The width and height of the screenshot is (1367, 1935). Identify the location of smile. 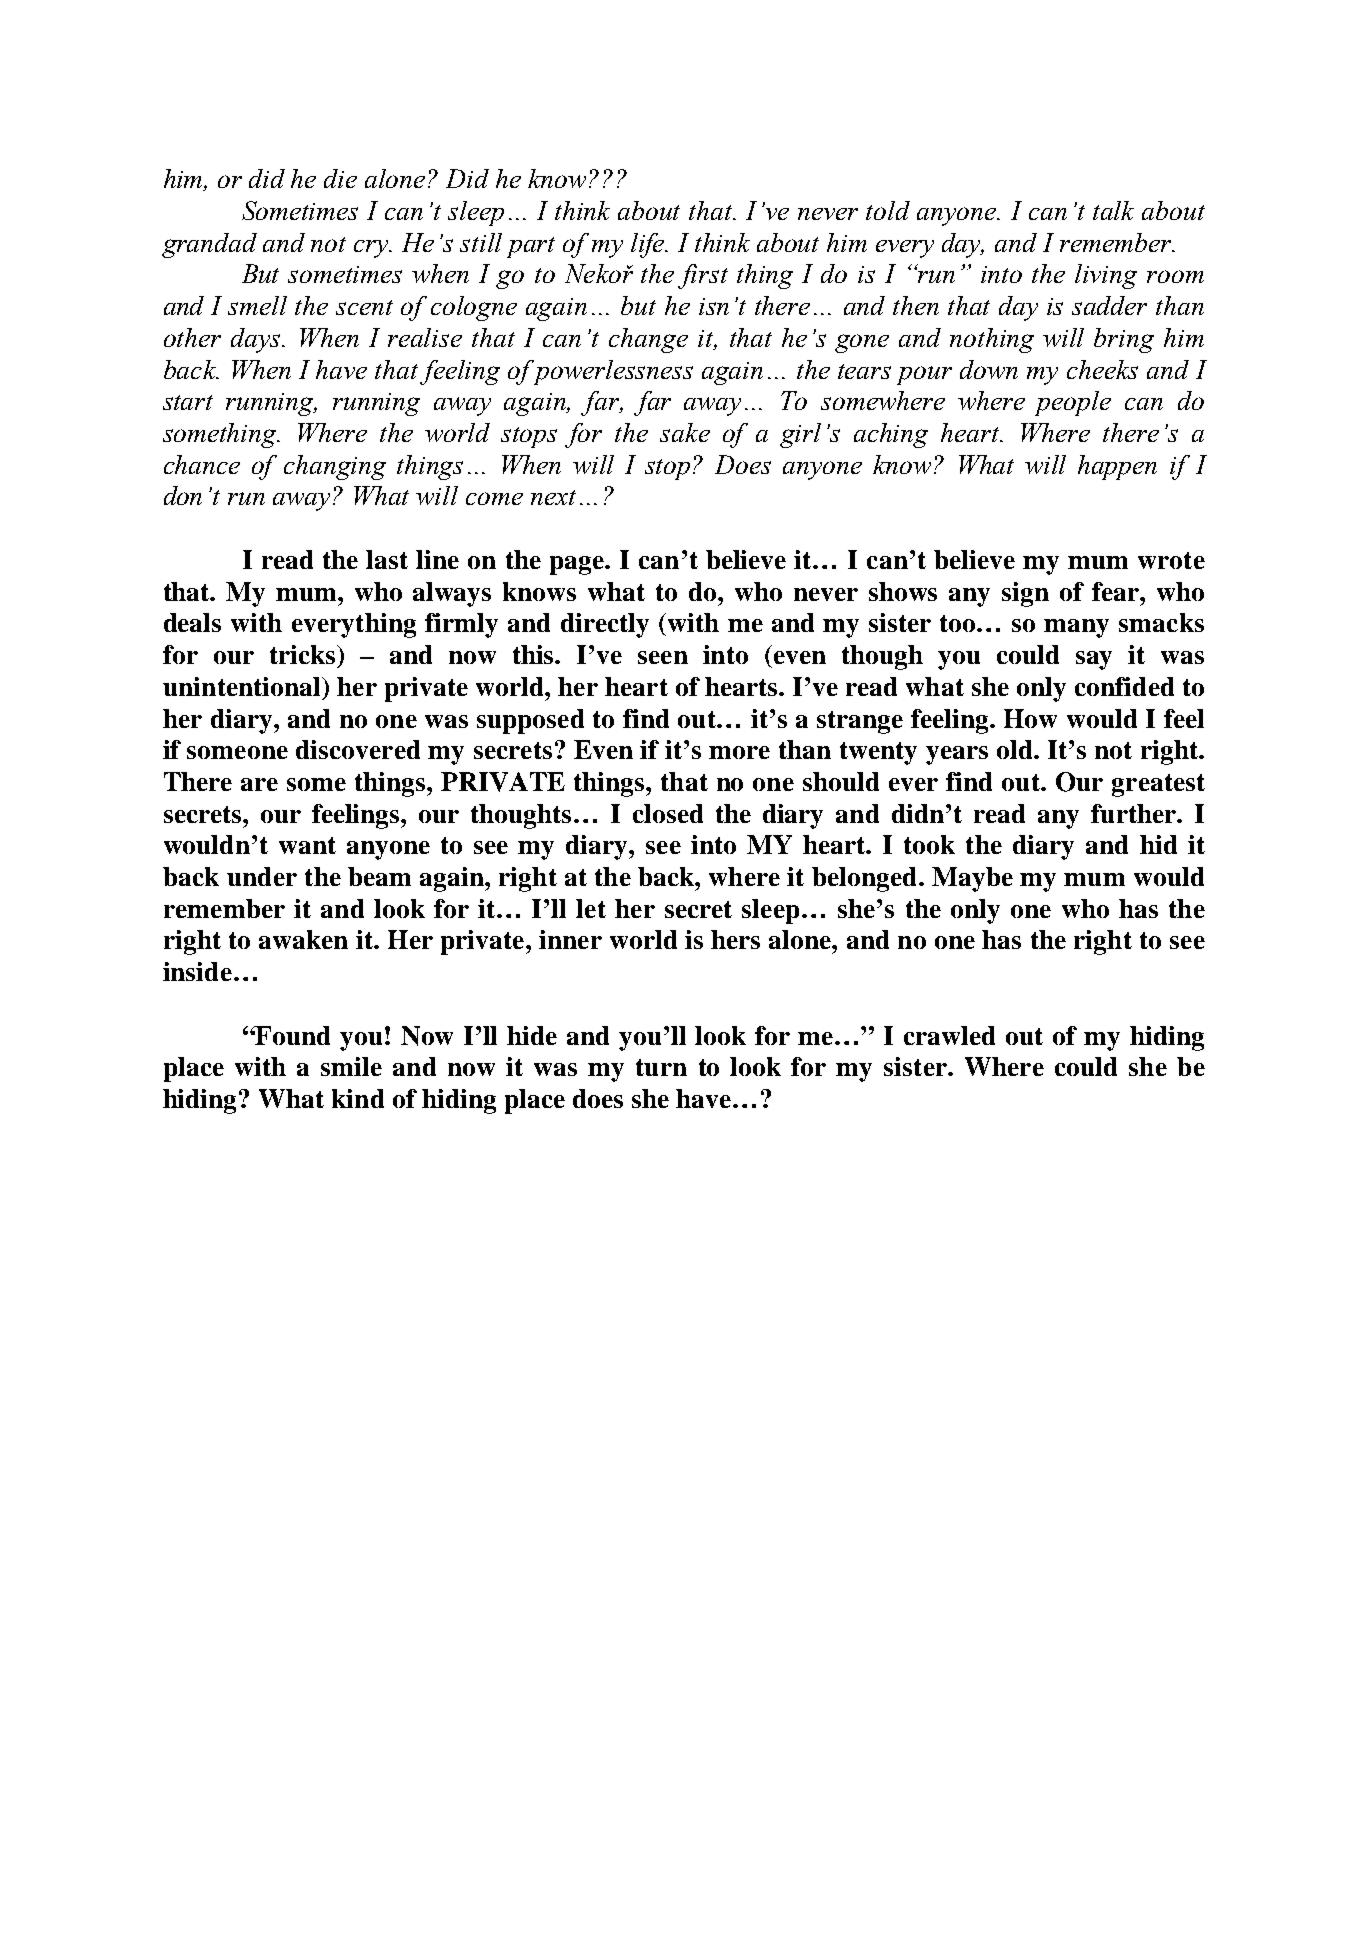
(351, 1066).
